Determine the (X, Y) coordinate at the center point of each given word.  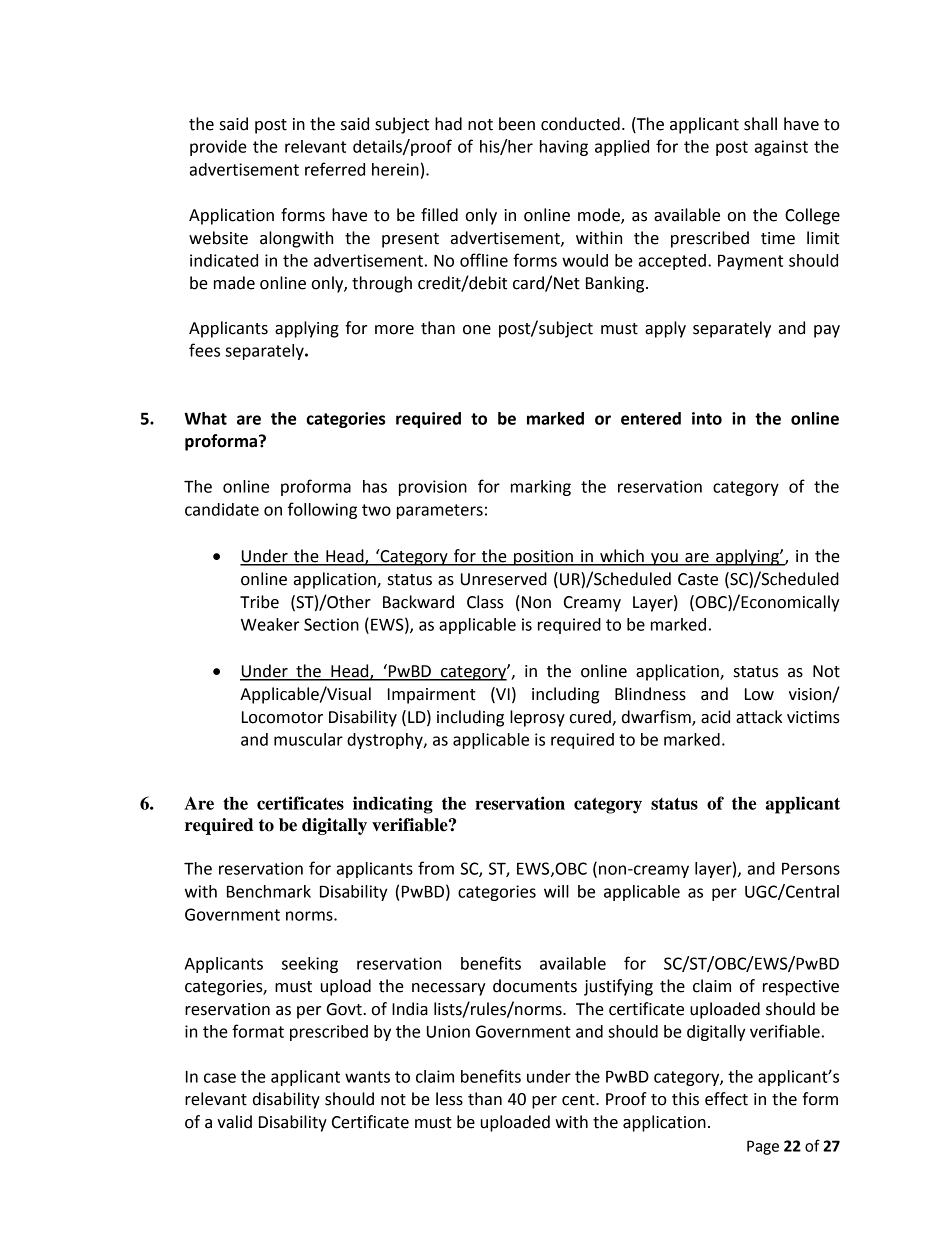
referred (335, 169)
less (449, 1099)
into (707, 418)
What (205, 418)
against (781, 148)
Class (485, 602)
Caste (698, 579)
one (477, 330)
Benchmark (269, 891)
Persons (811, 868)
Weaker (270, 624)
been (517, 124)
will (556, 891)
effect (726, 1099)
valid (234, 1122)
